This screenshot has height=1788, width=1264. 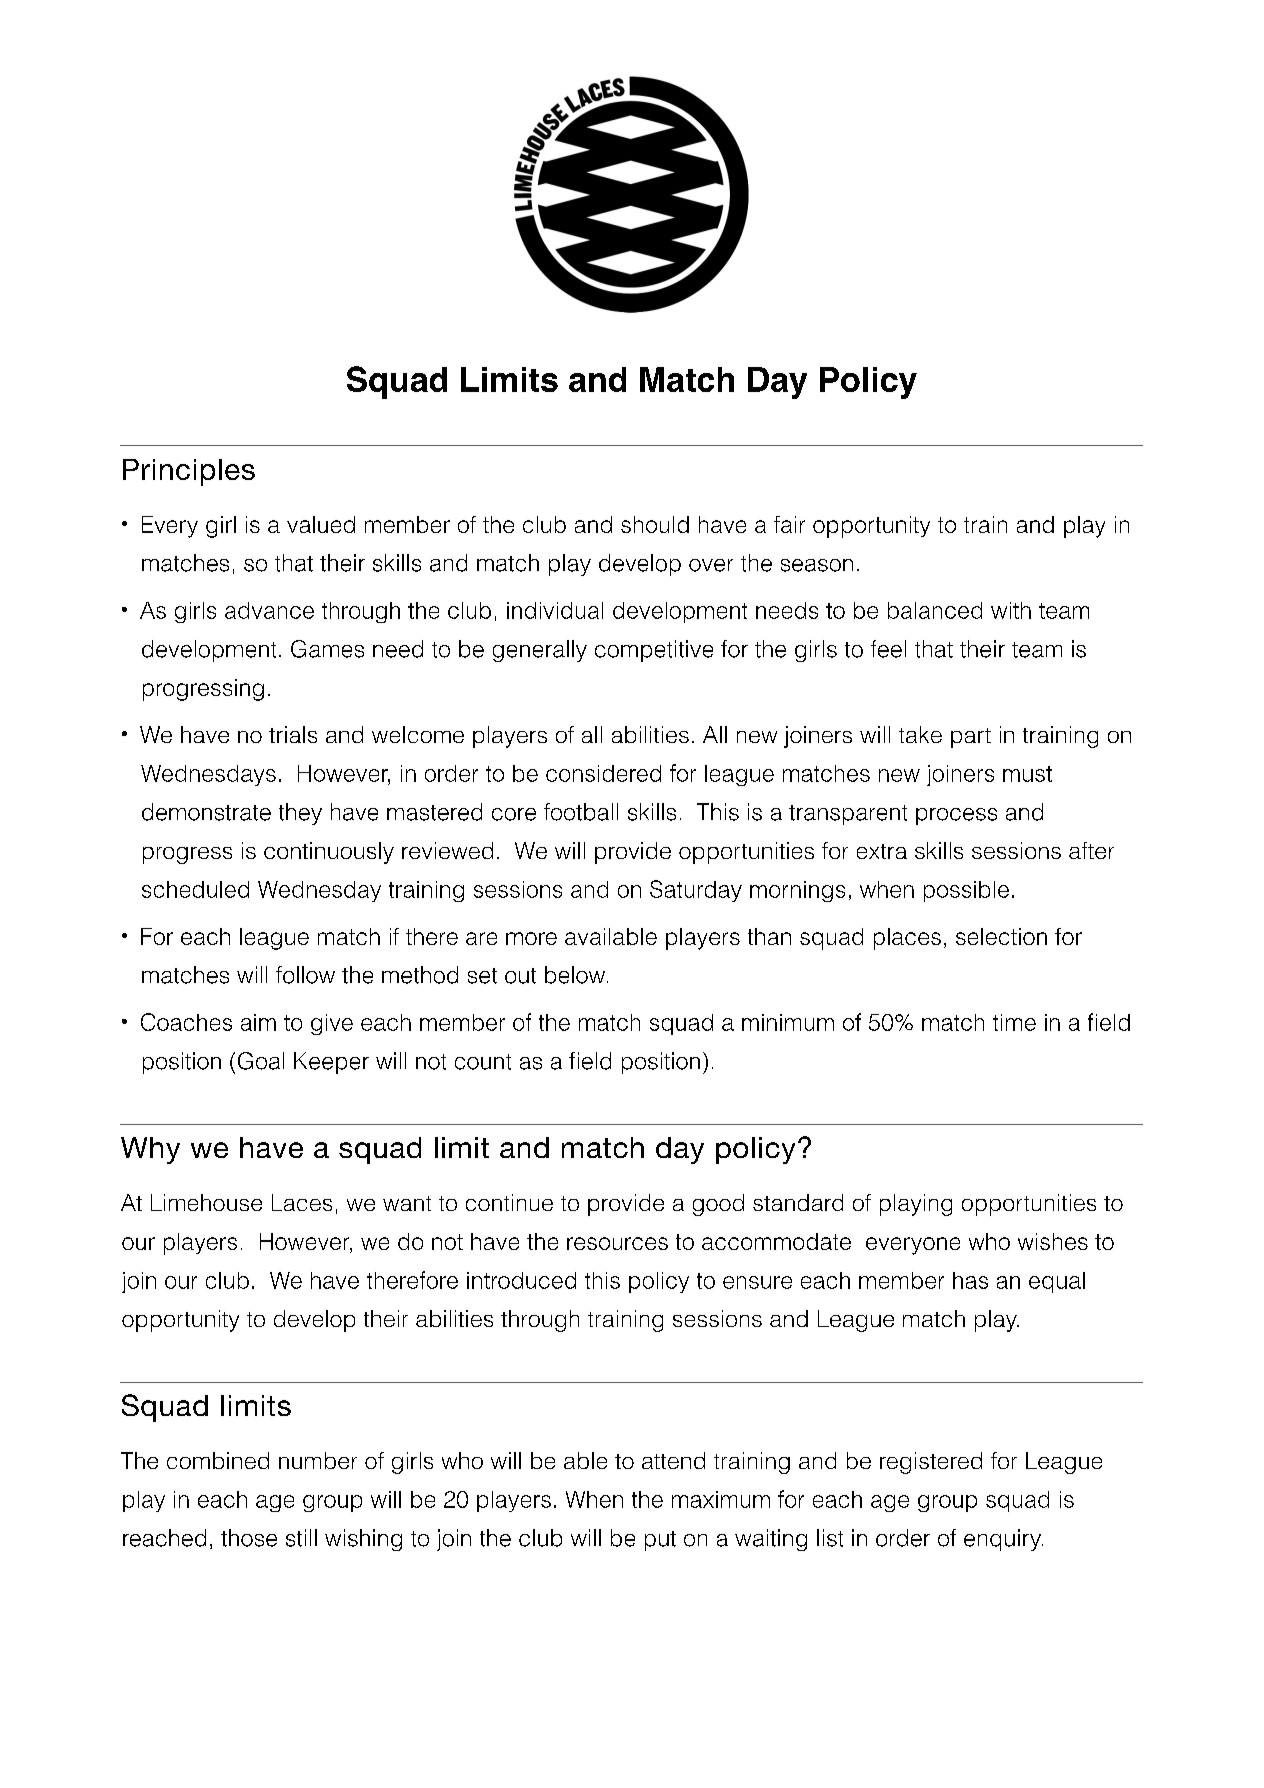 I want to click on time, so click(x=1014, y=1022).
